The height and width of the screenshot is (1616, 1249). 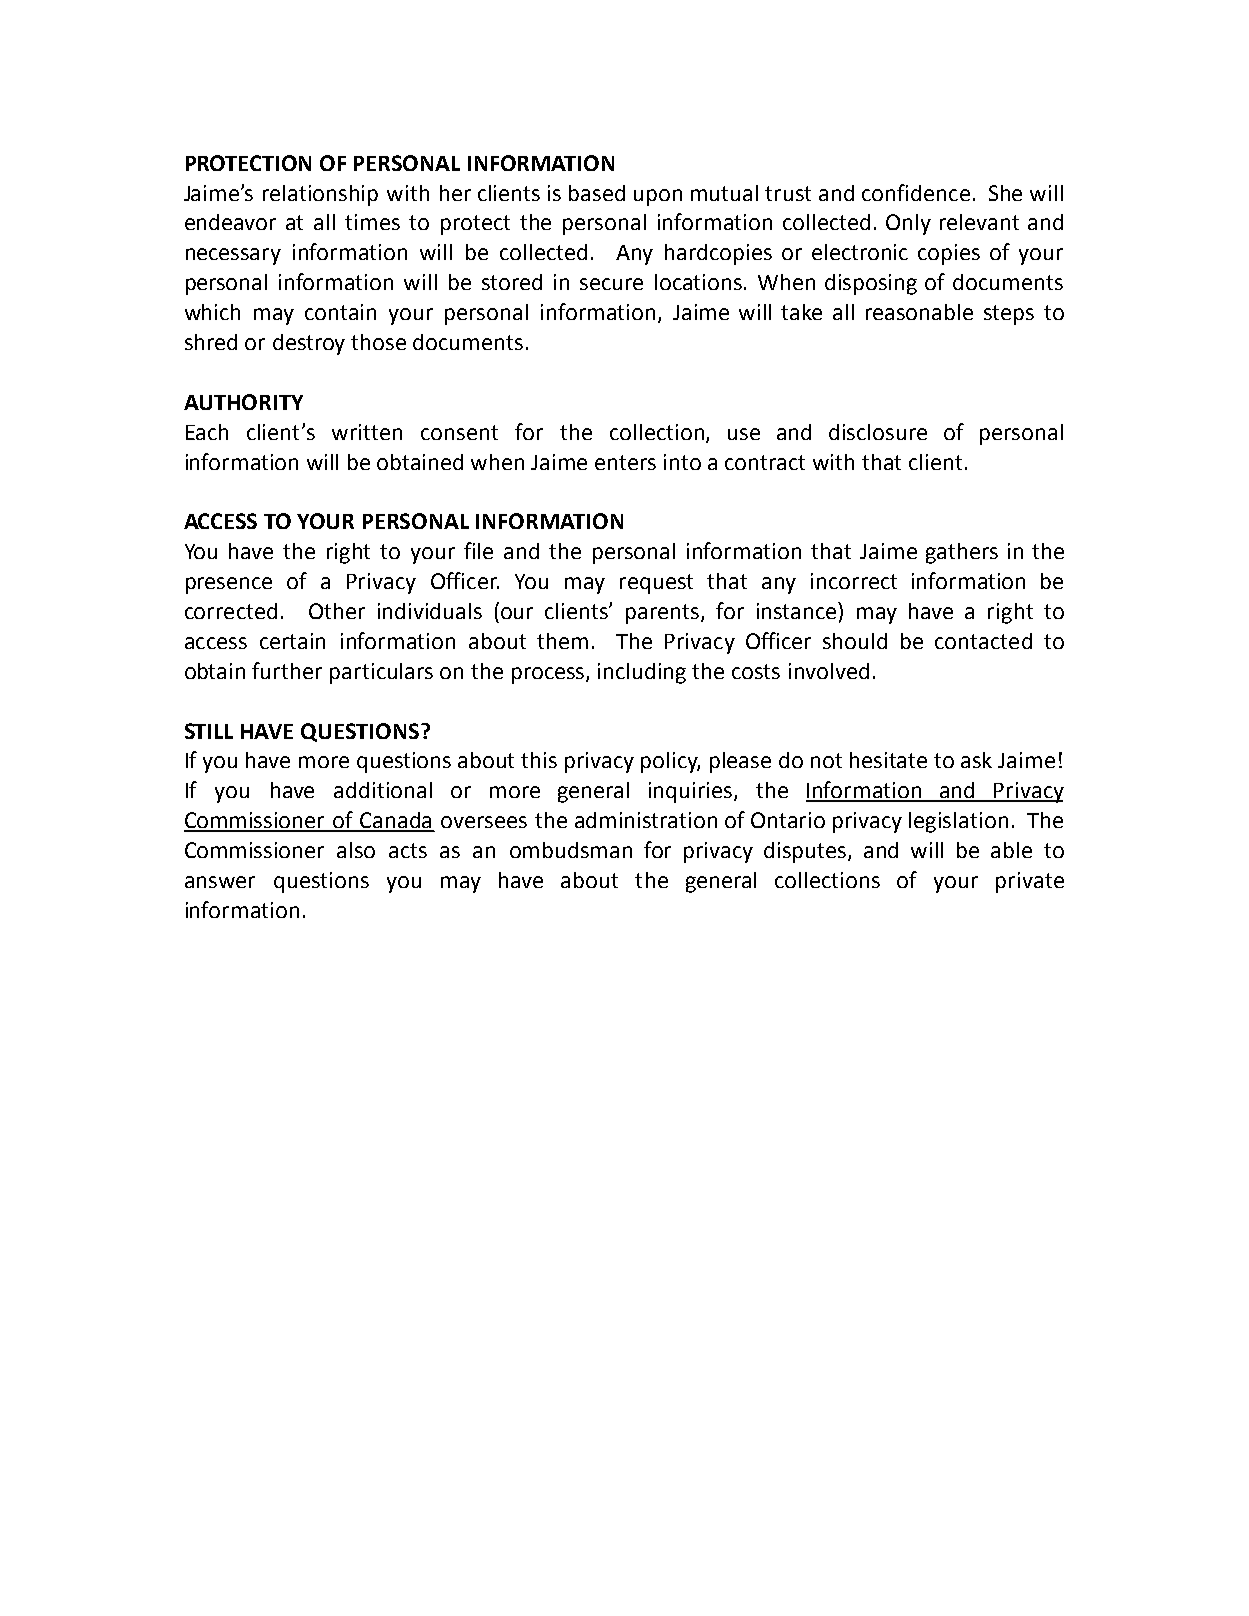 I want to click on enters, so click(x=625, y=462).
